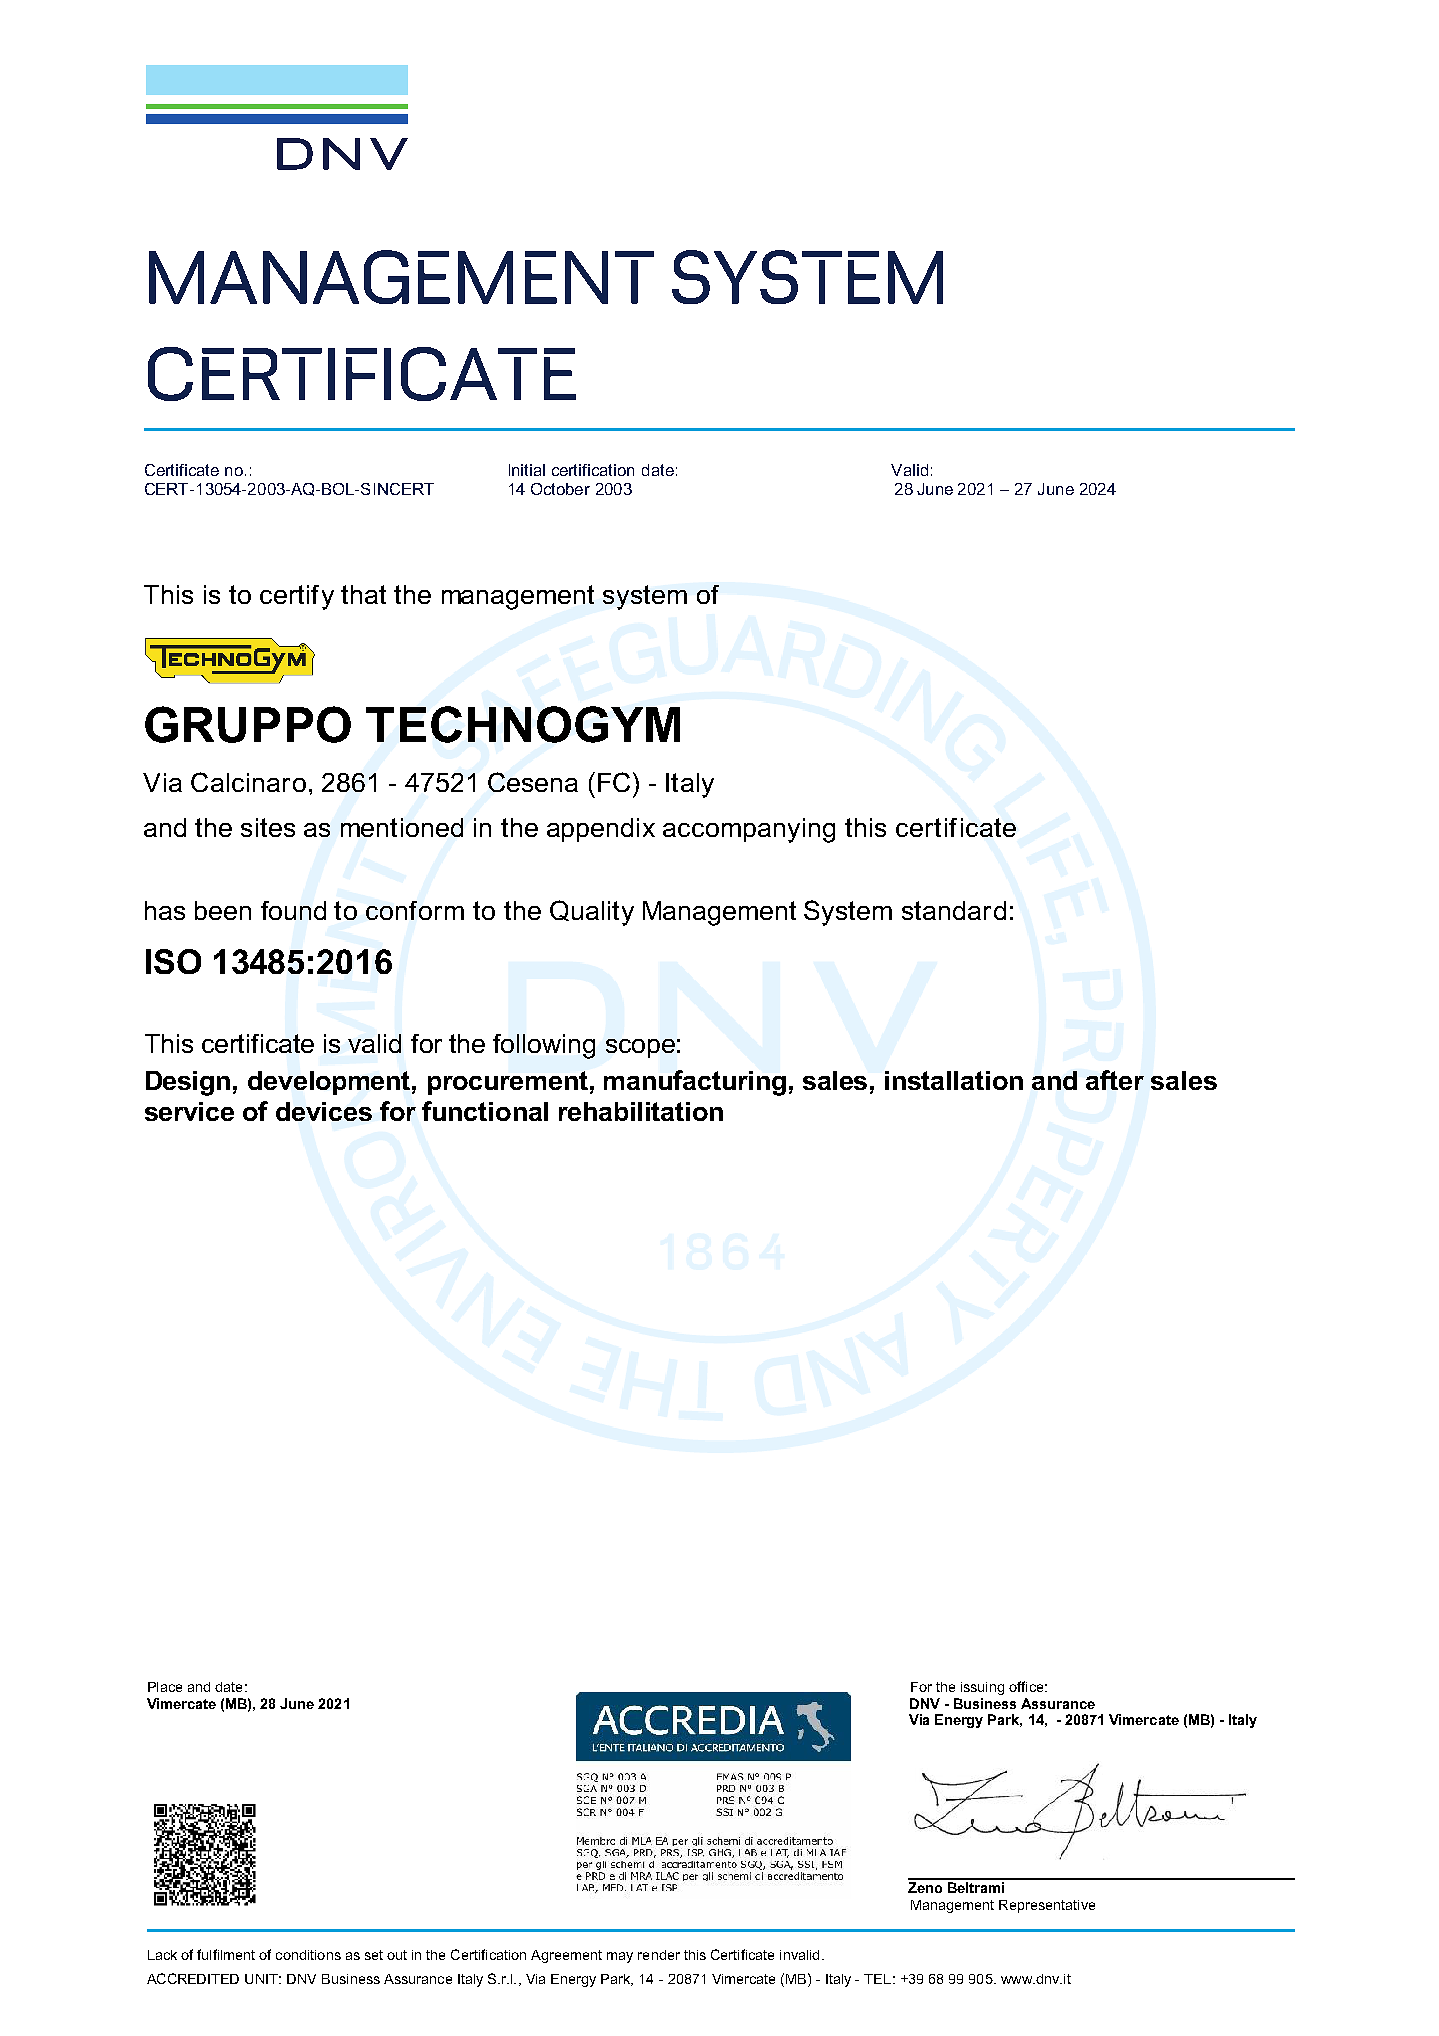  Describe the element at coordinates (363, 594) in the screenshot. I see `that` at that location.
